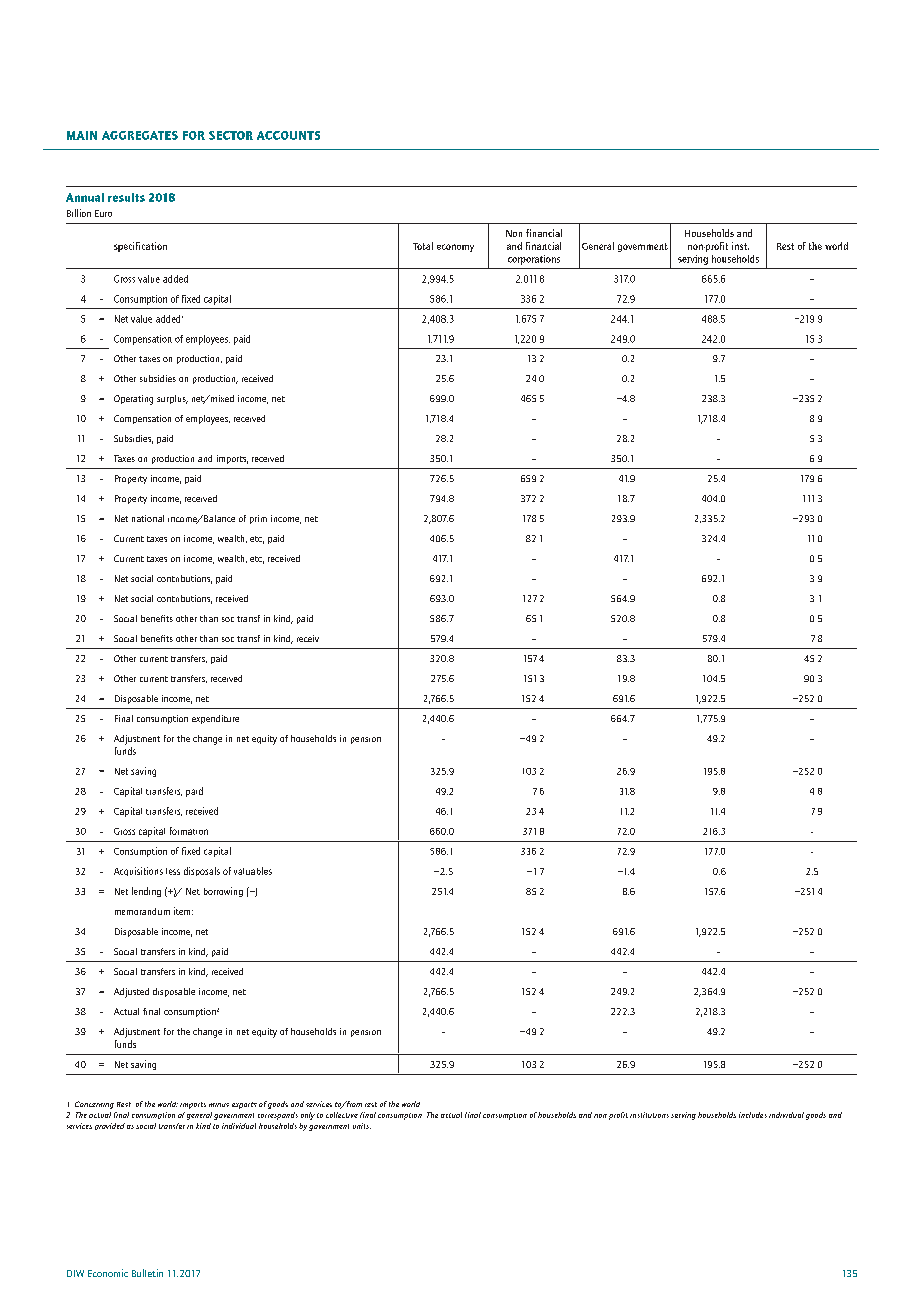 This document has width=924, height=1308. I want to click on corporations, so click(534, 260).
